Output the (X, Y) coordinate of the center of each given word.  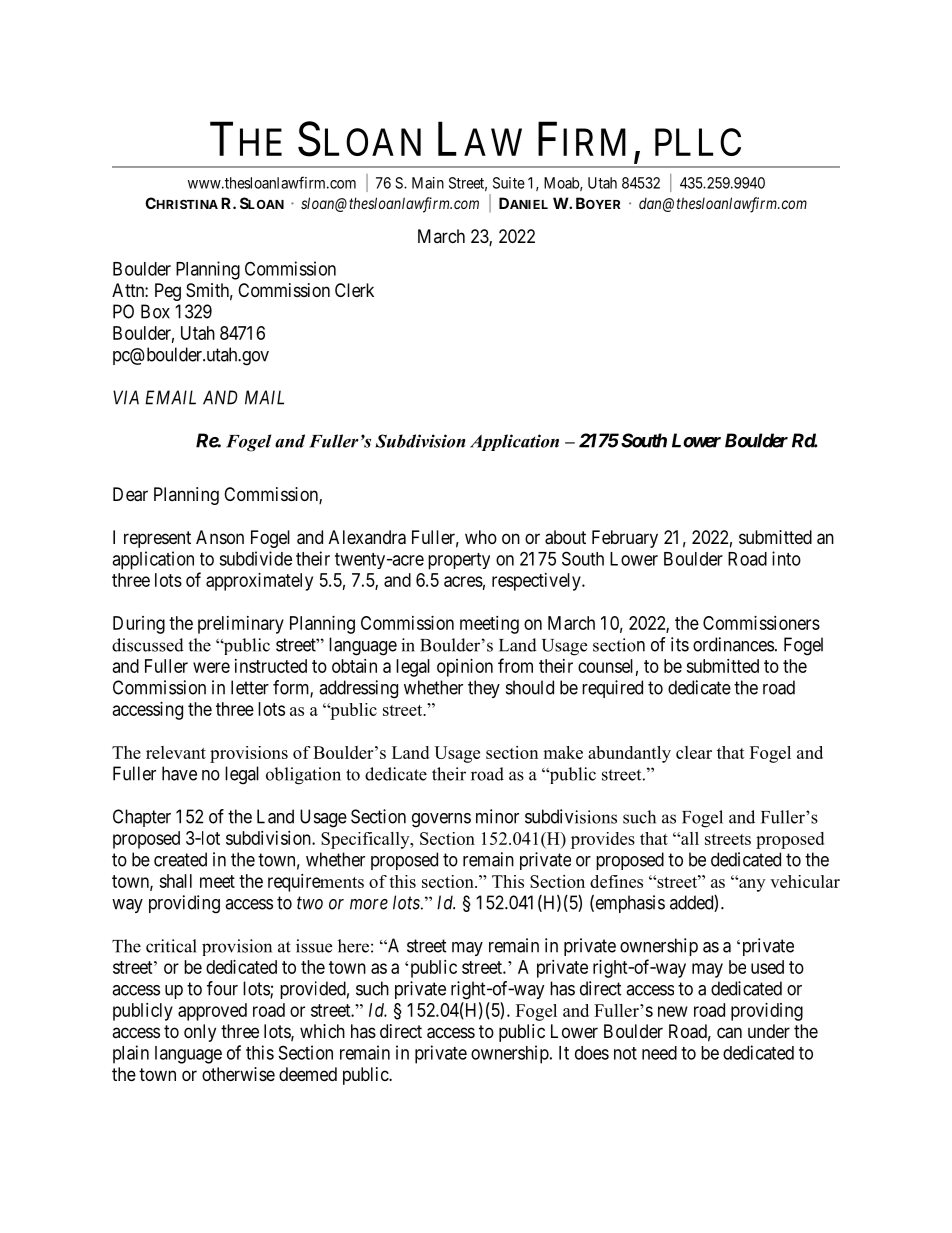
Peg (168, 292)
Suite (509, 183)
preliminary (241, 625)
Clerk (354, 290)
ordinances (733, 644)
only (200, 1033)
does (592, 1053)
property (459, 561)
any (751, 885)
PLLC (698, 142)
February (625, 539)
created (180, 859)
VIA (126, 397)
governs (441, 820)
